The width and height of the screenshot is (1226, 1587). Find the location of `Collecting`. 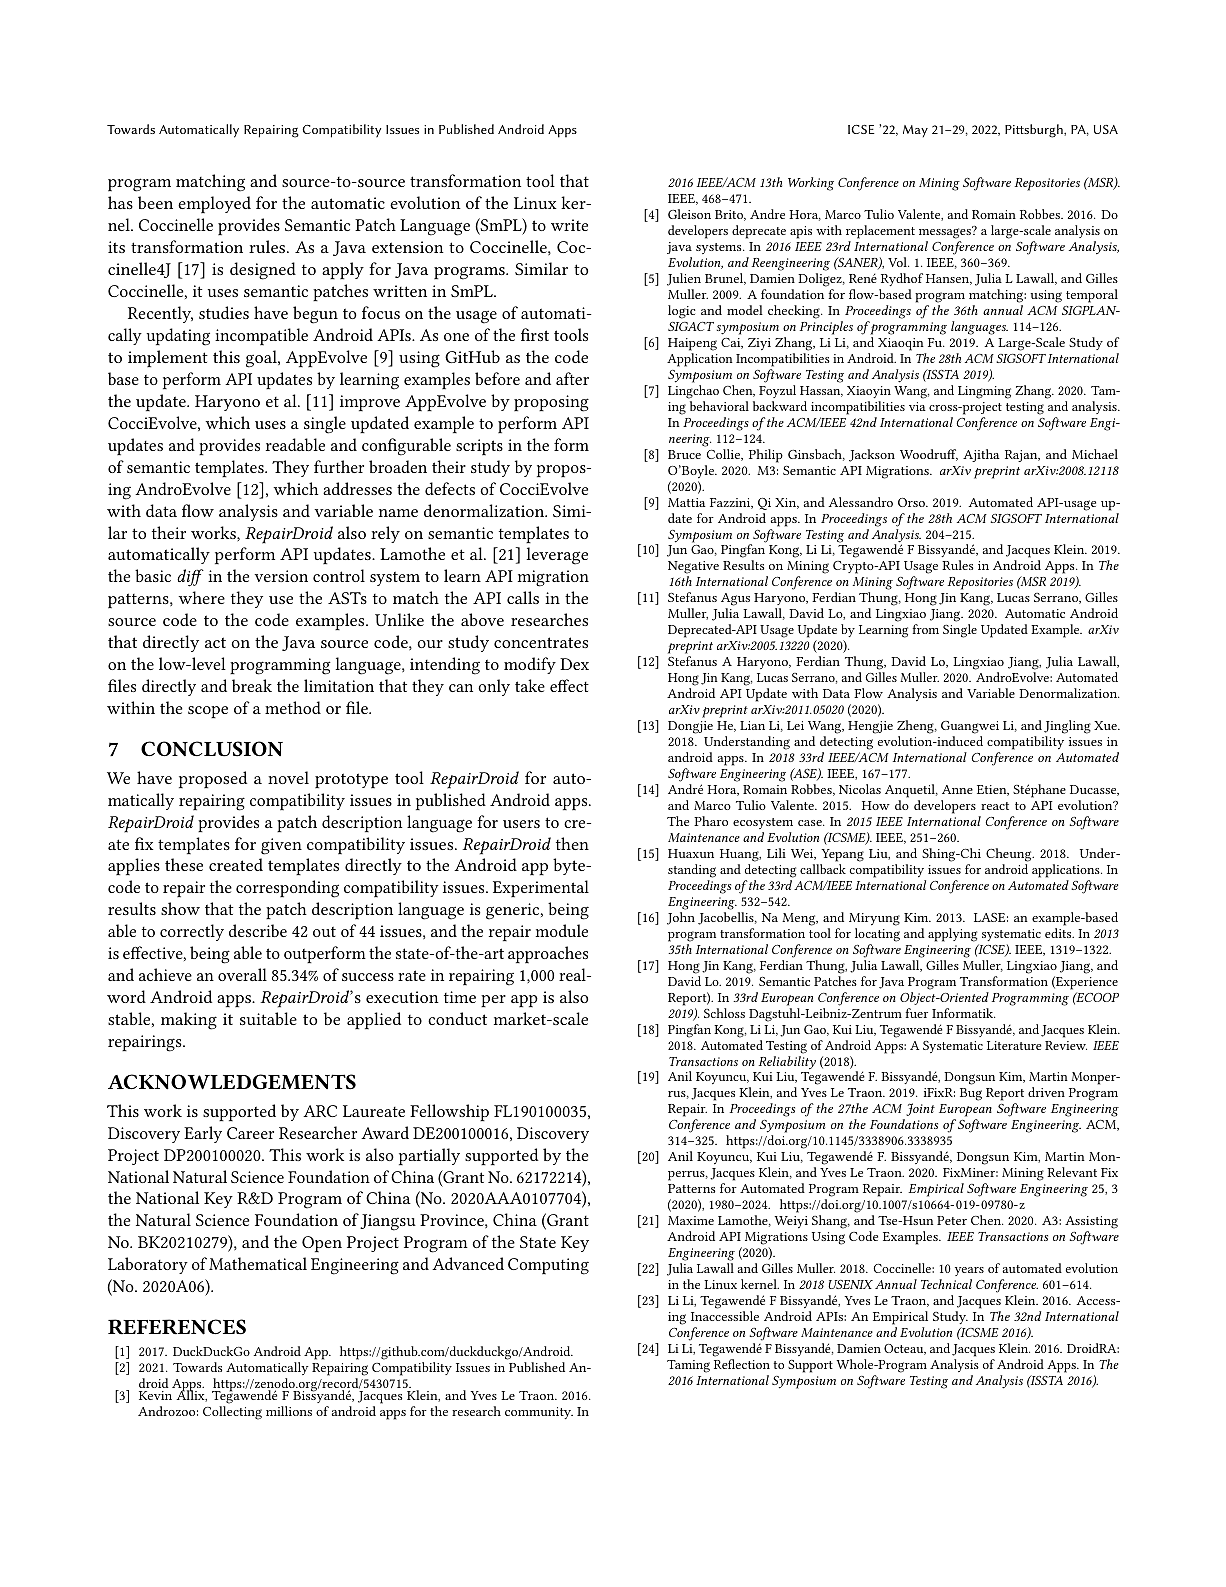

Collecting is located at coordinates (232, 1413).
